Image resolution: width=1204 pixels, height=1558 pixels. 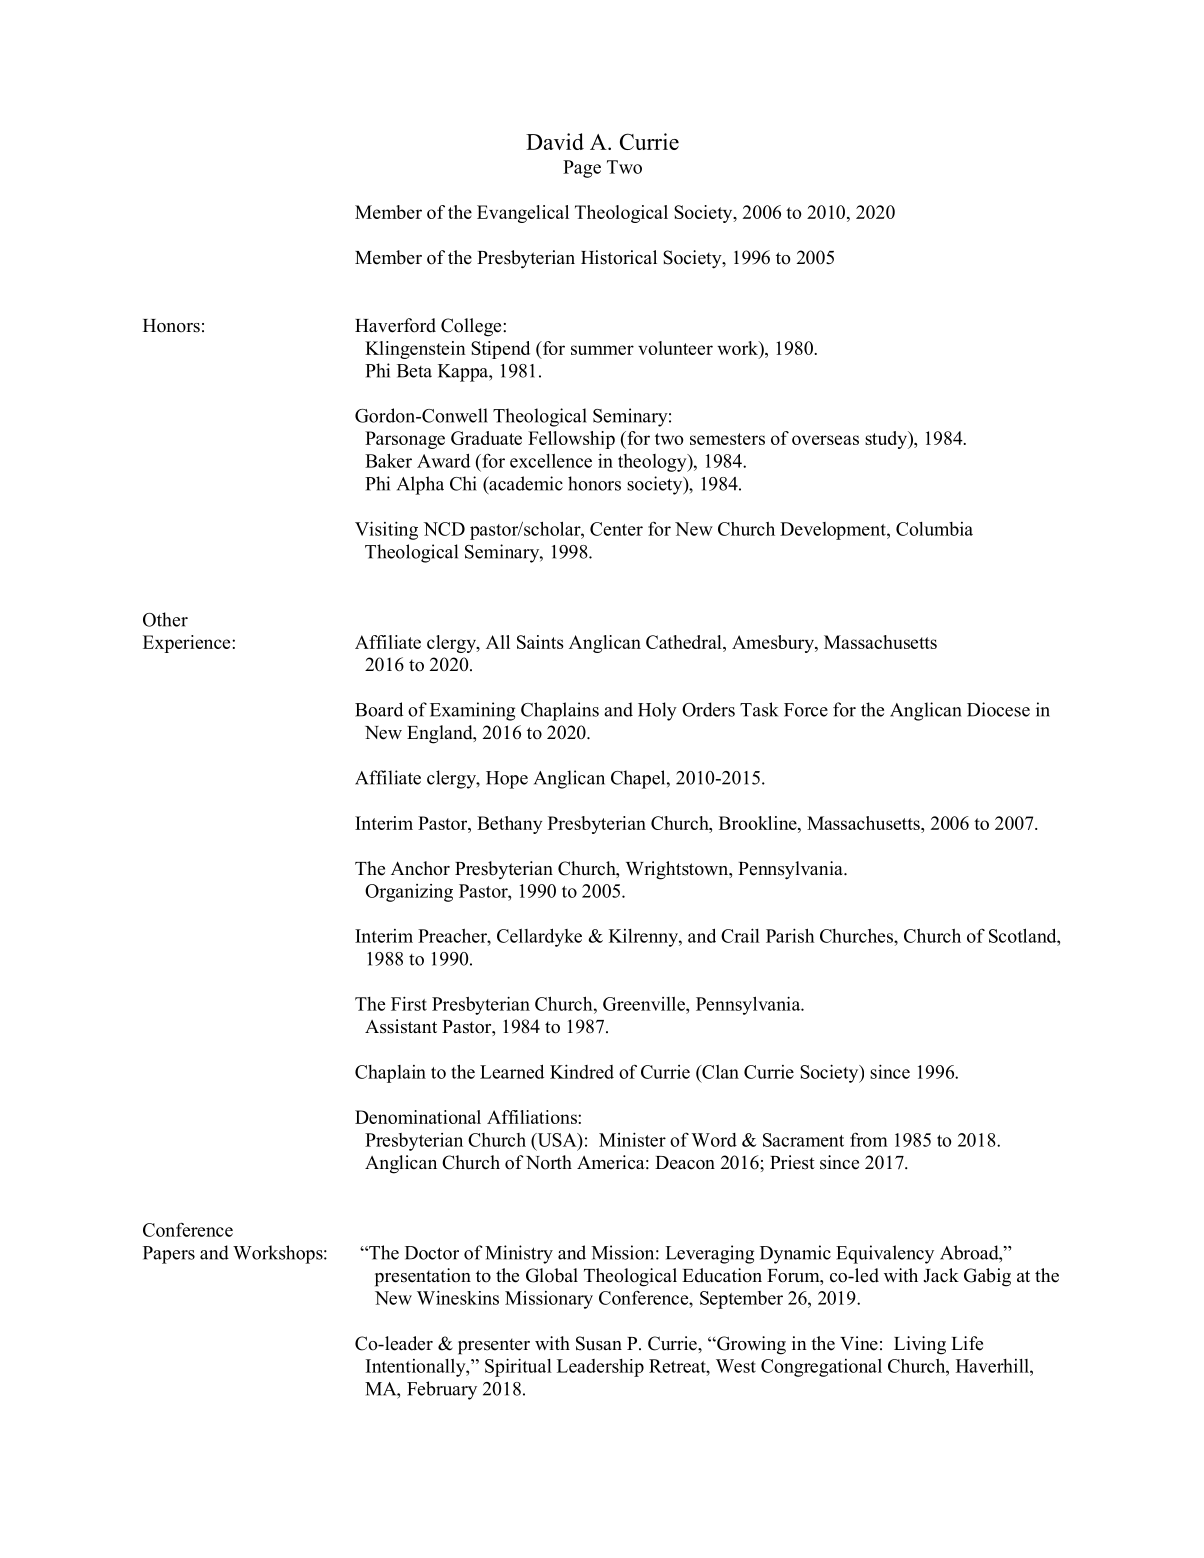 What do you see at coordinates (582, 169) in the screenshot?
I see `Page` at bounding box center [582, 169].
